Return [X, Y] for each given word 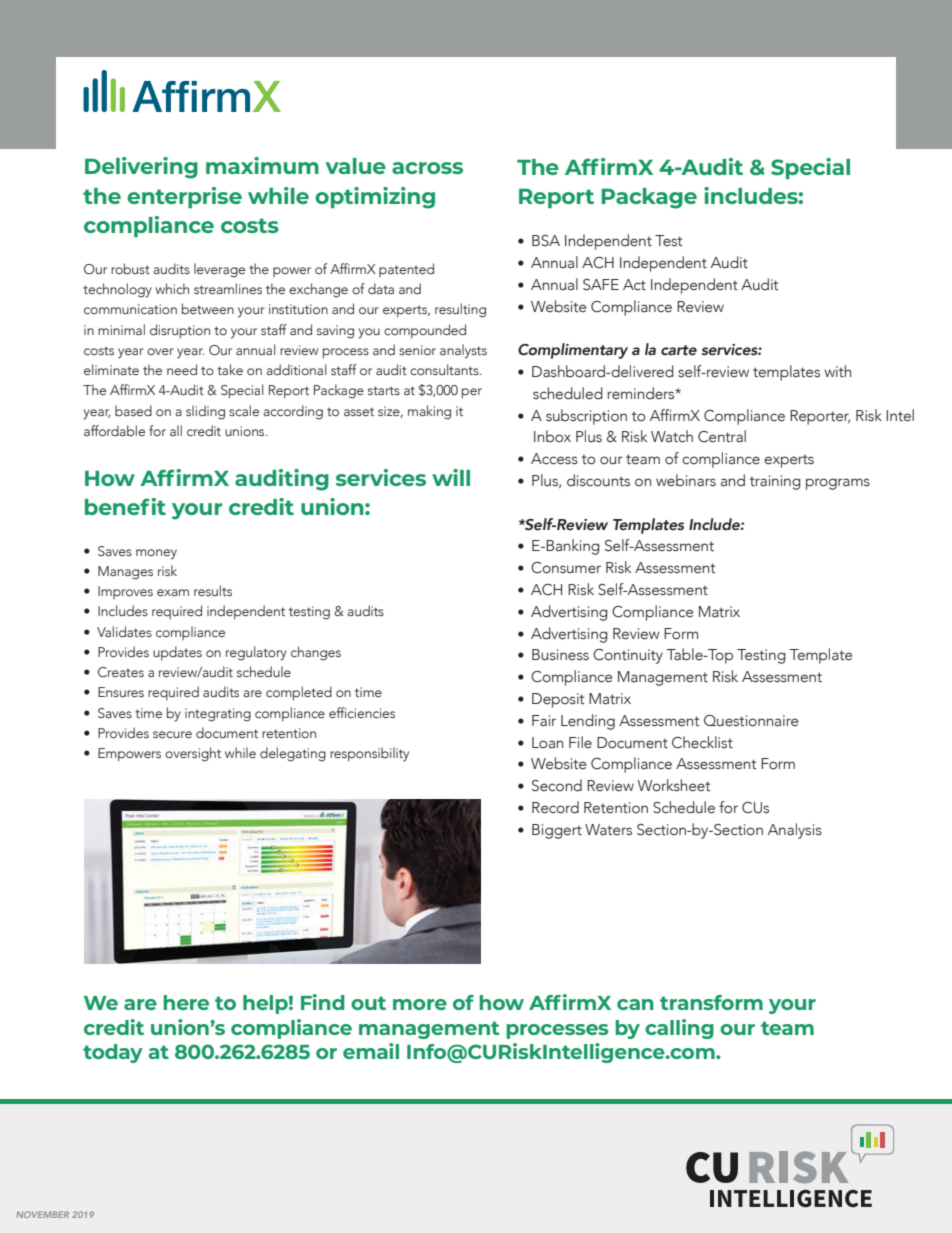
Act [634, 285]
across [427, 168]
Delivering [141, 168]
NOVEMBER [42, 1214]
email [371, 1051]
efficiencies [362, 712]
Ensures [121, 692]
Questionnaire [751, 721]
